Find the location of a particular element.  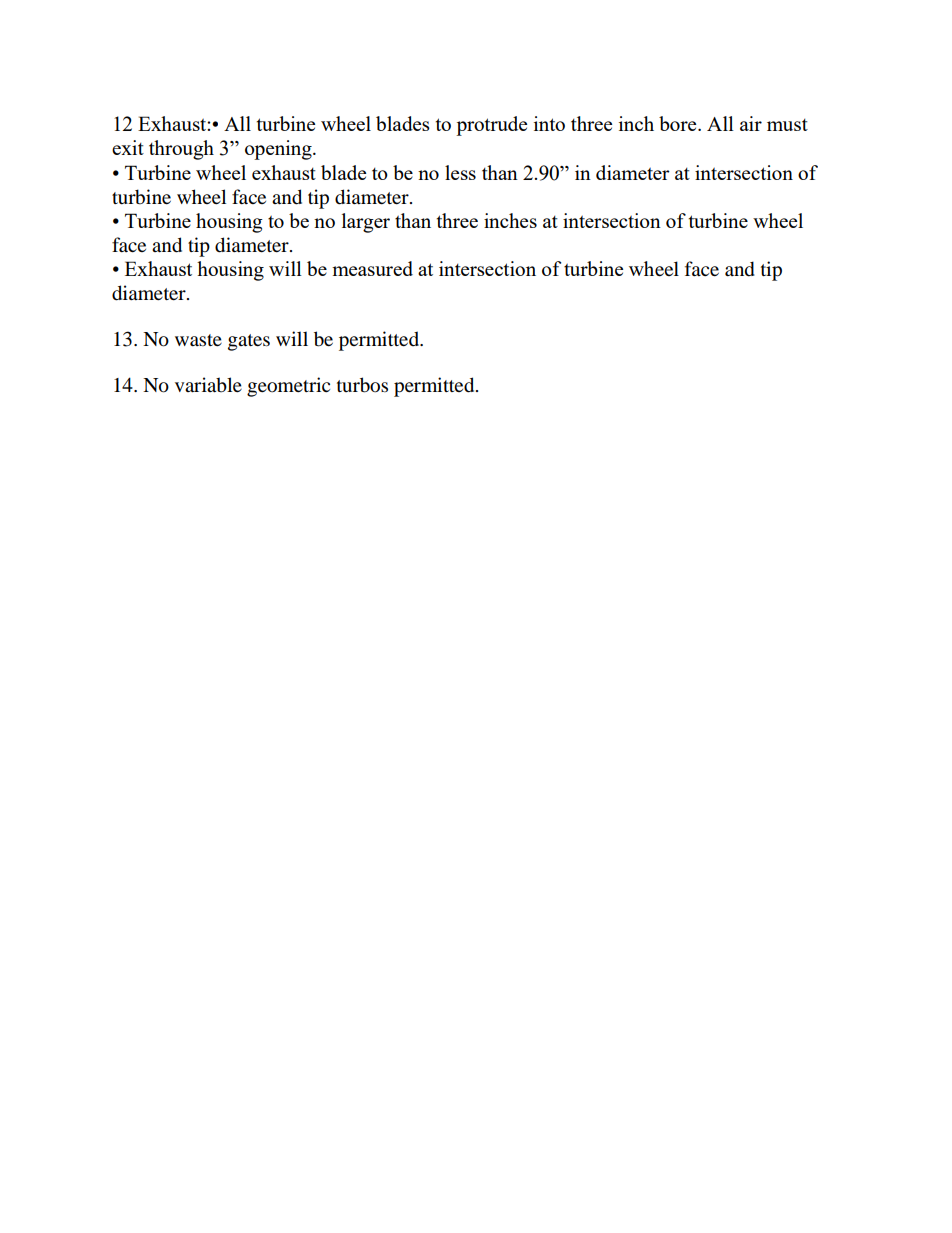

protrude is located at coordinates (491, 126).
